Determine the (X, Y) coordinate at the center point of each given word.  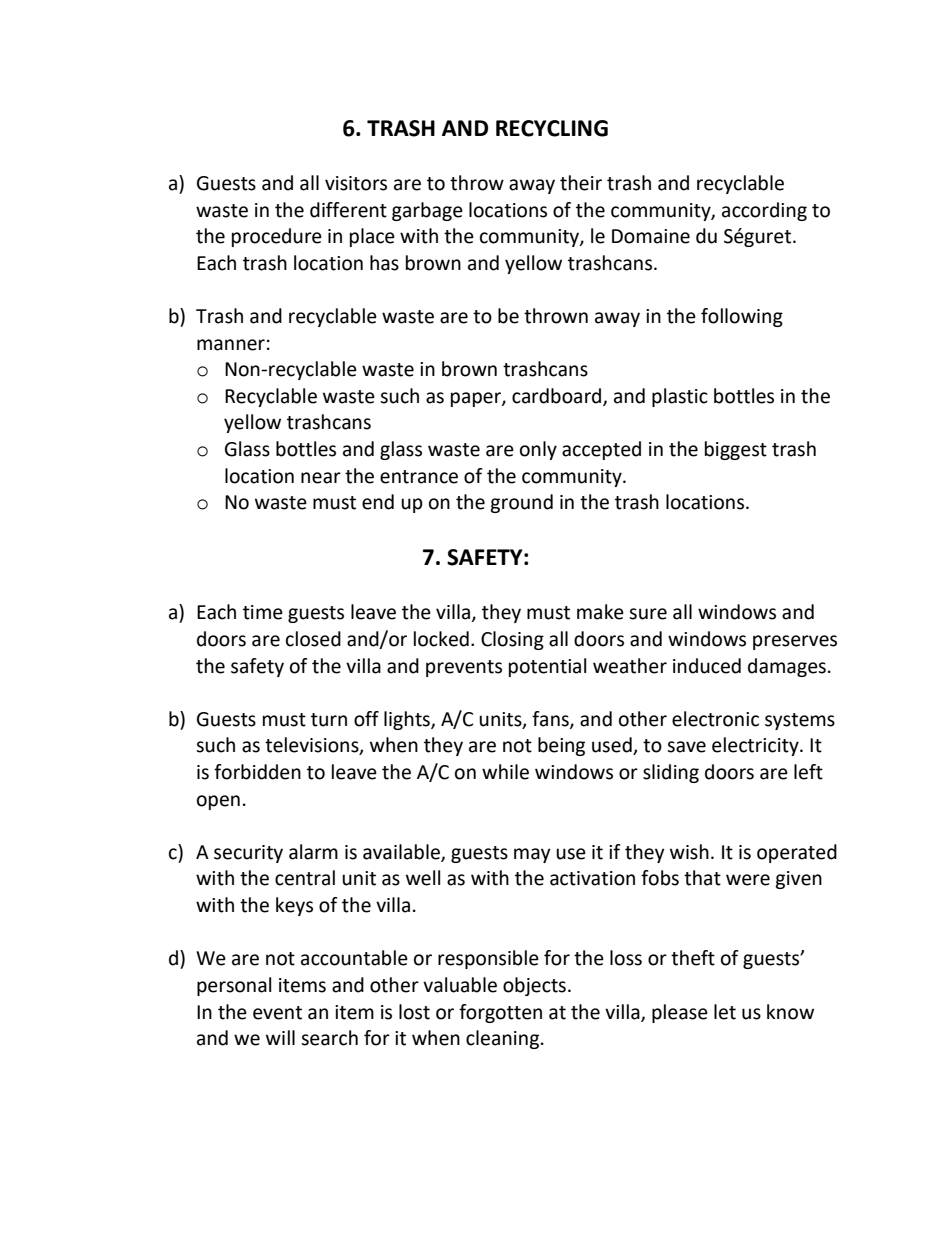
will (280, 1037)
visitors (356, 183)
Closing (512, 640)
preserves (795, 642)
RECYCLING (552, 128)
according (764, 211)
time (263, 612)
